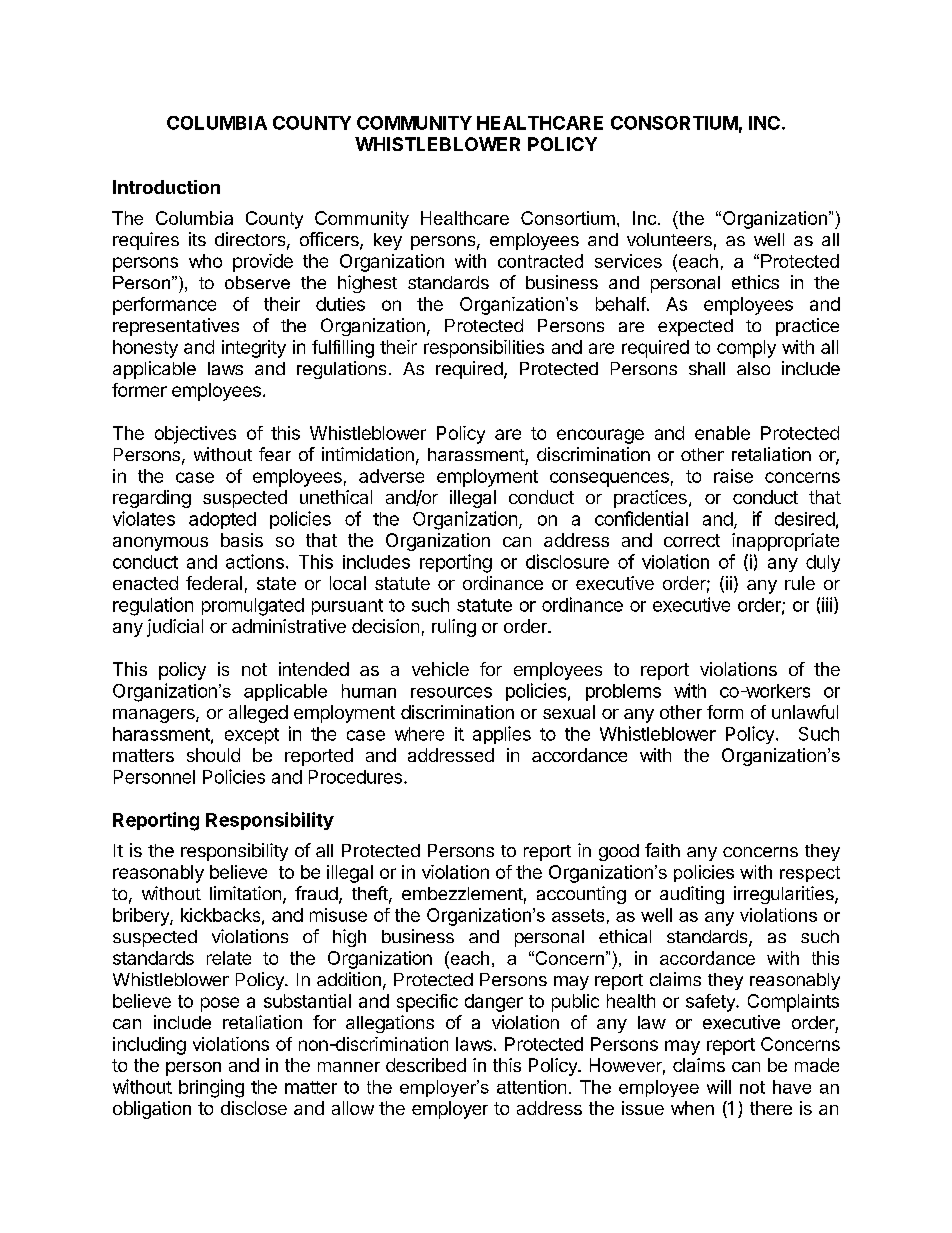  I want to click on attention, so click(531, 1087).
